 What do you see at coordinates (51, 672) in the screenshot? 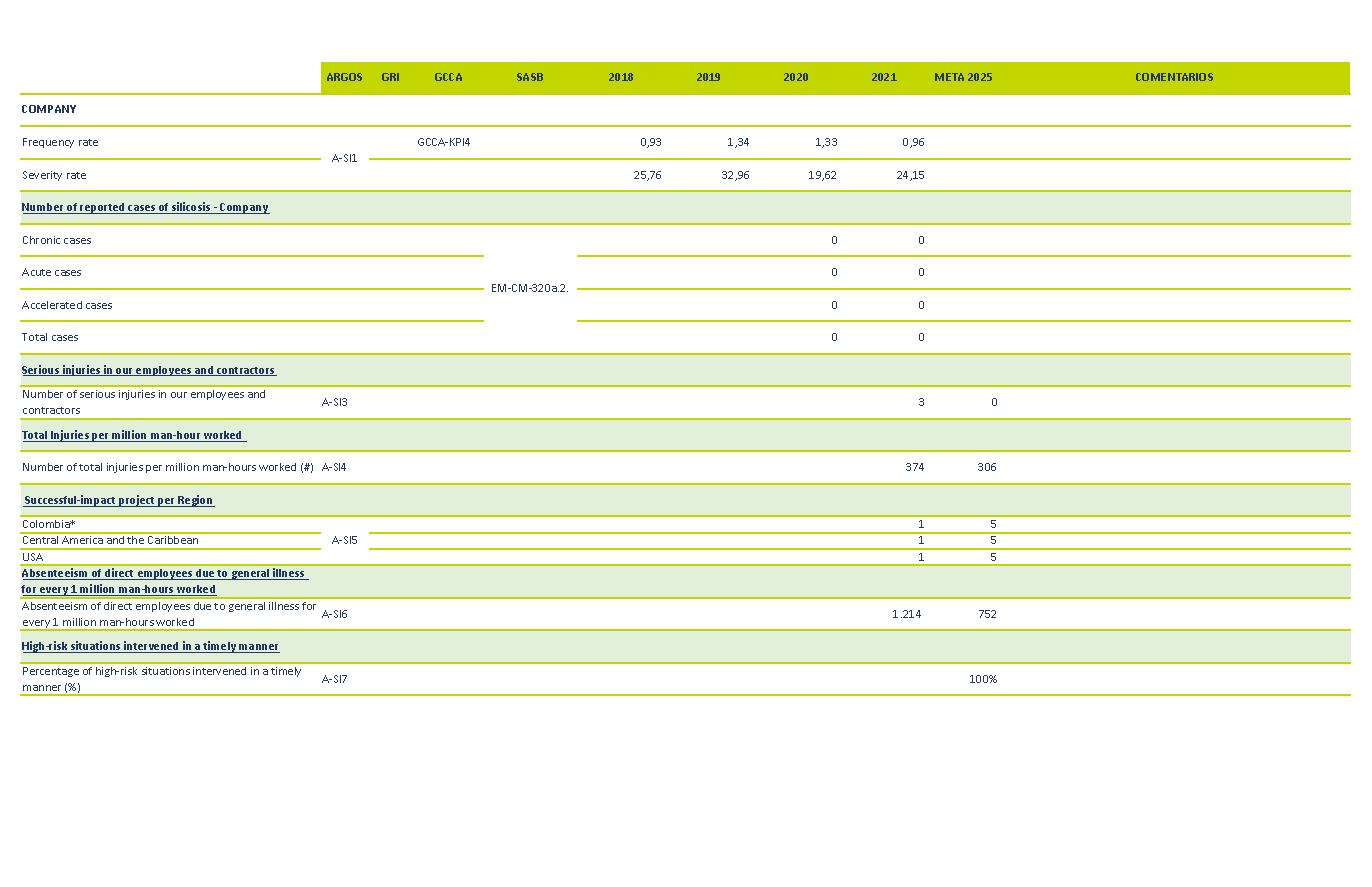
I see `Percentage` at bounding box center [51, 672].
